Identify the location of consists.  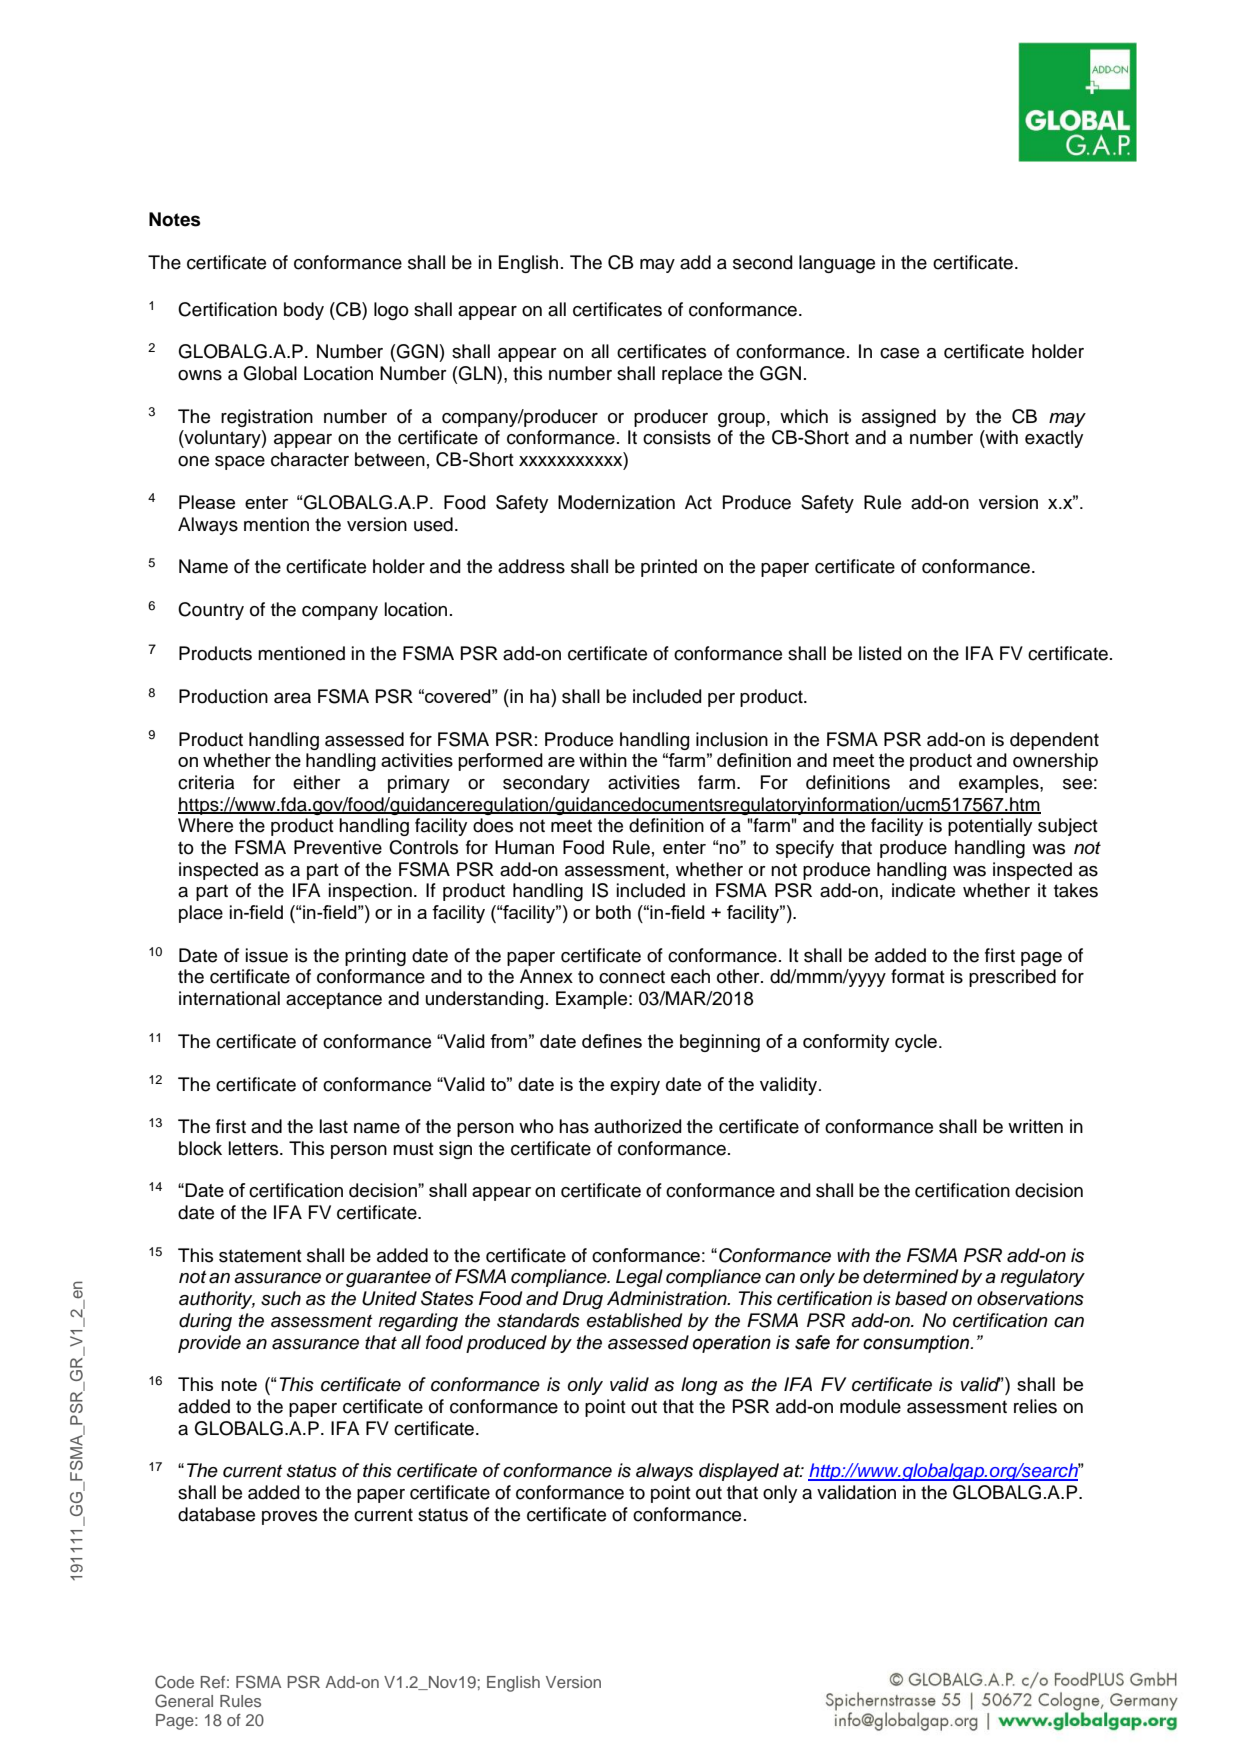
(677, 437).
